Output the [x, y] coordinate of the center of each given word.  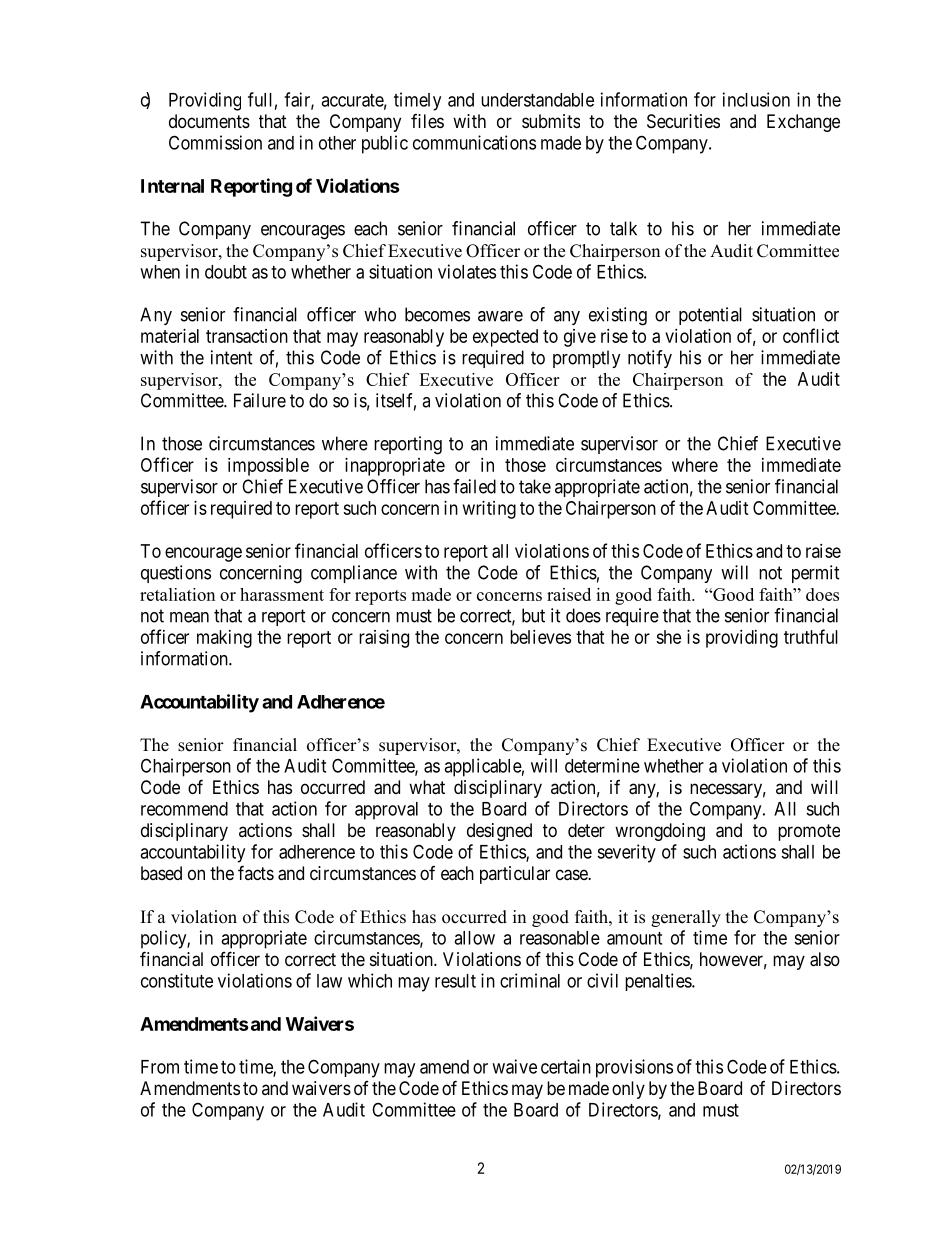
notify [650, 359]
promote [809, 832]
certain [566, 1066]
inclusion [756, 99]
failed [474, 486]
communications [474, 142]
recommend [184, 809]
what [427, 787]
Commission [215, 142]
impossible [268, 467]
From [160, 1067]
